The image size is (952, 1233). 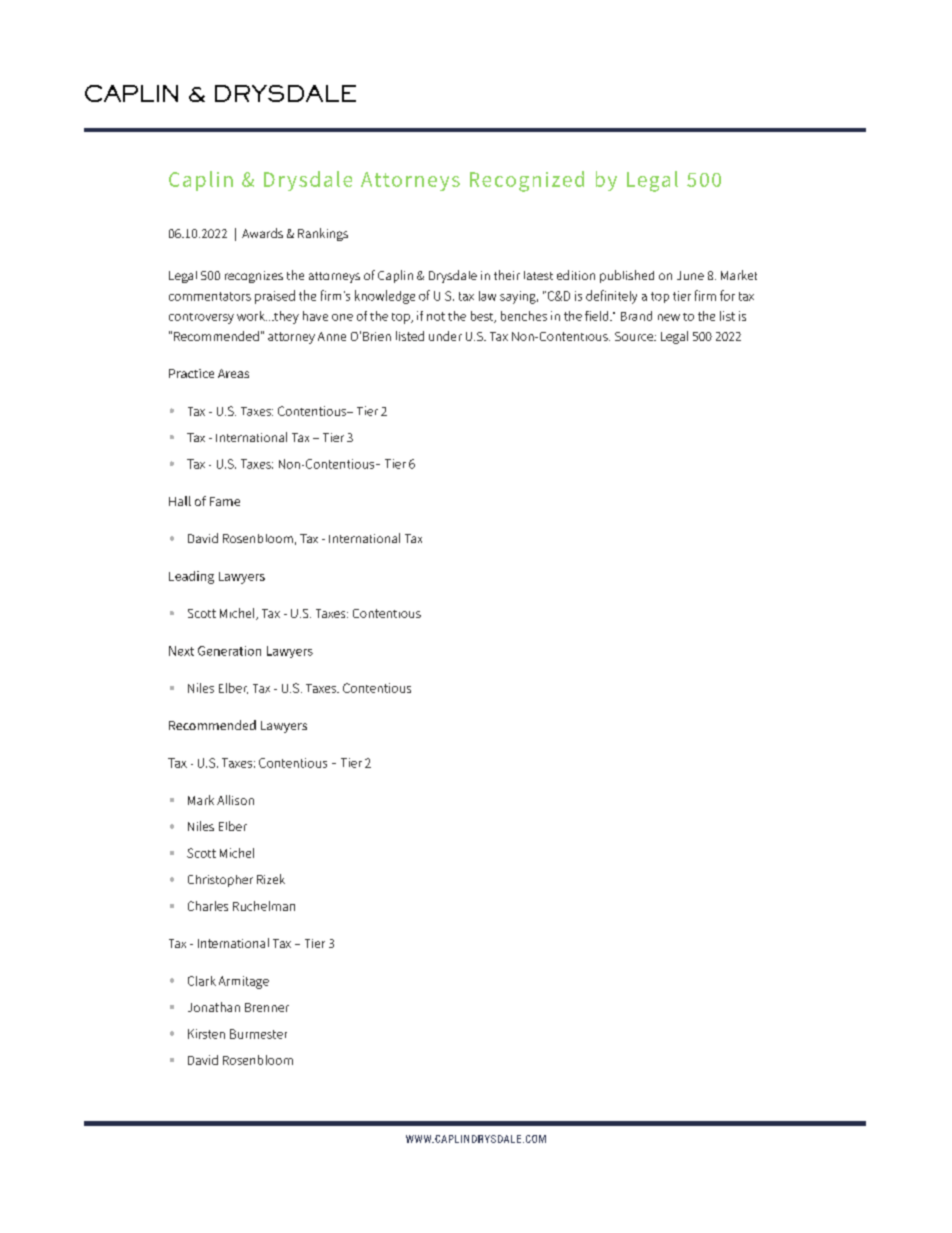 I want to click on Brenner, so click(x=267, y=1007).
